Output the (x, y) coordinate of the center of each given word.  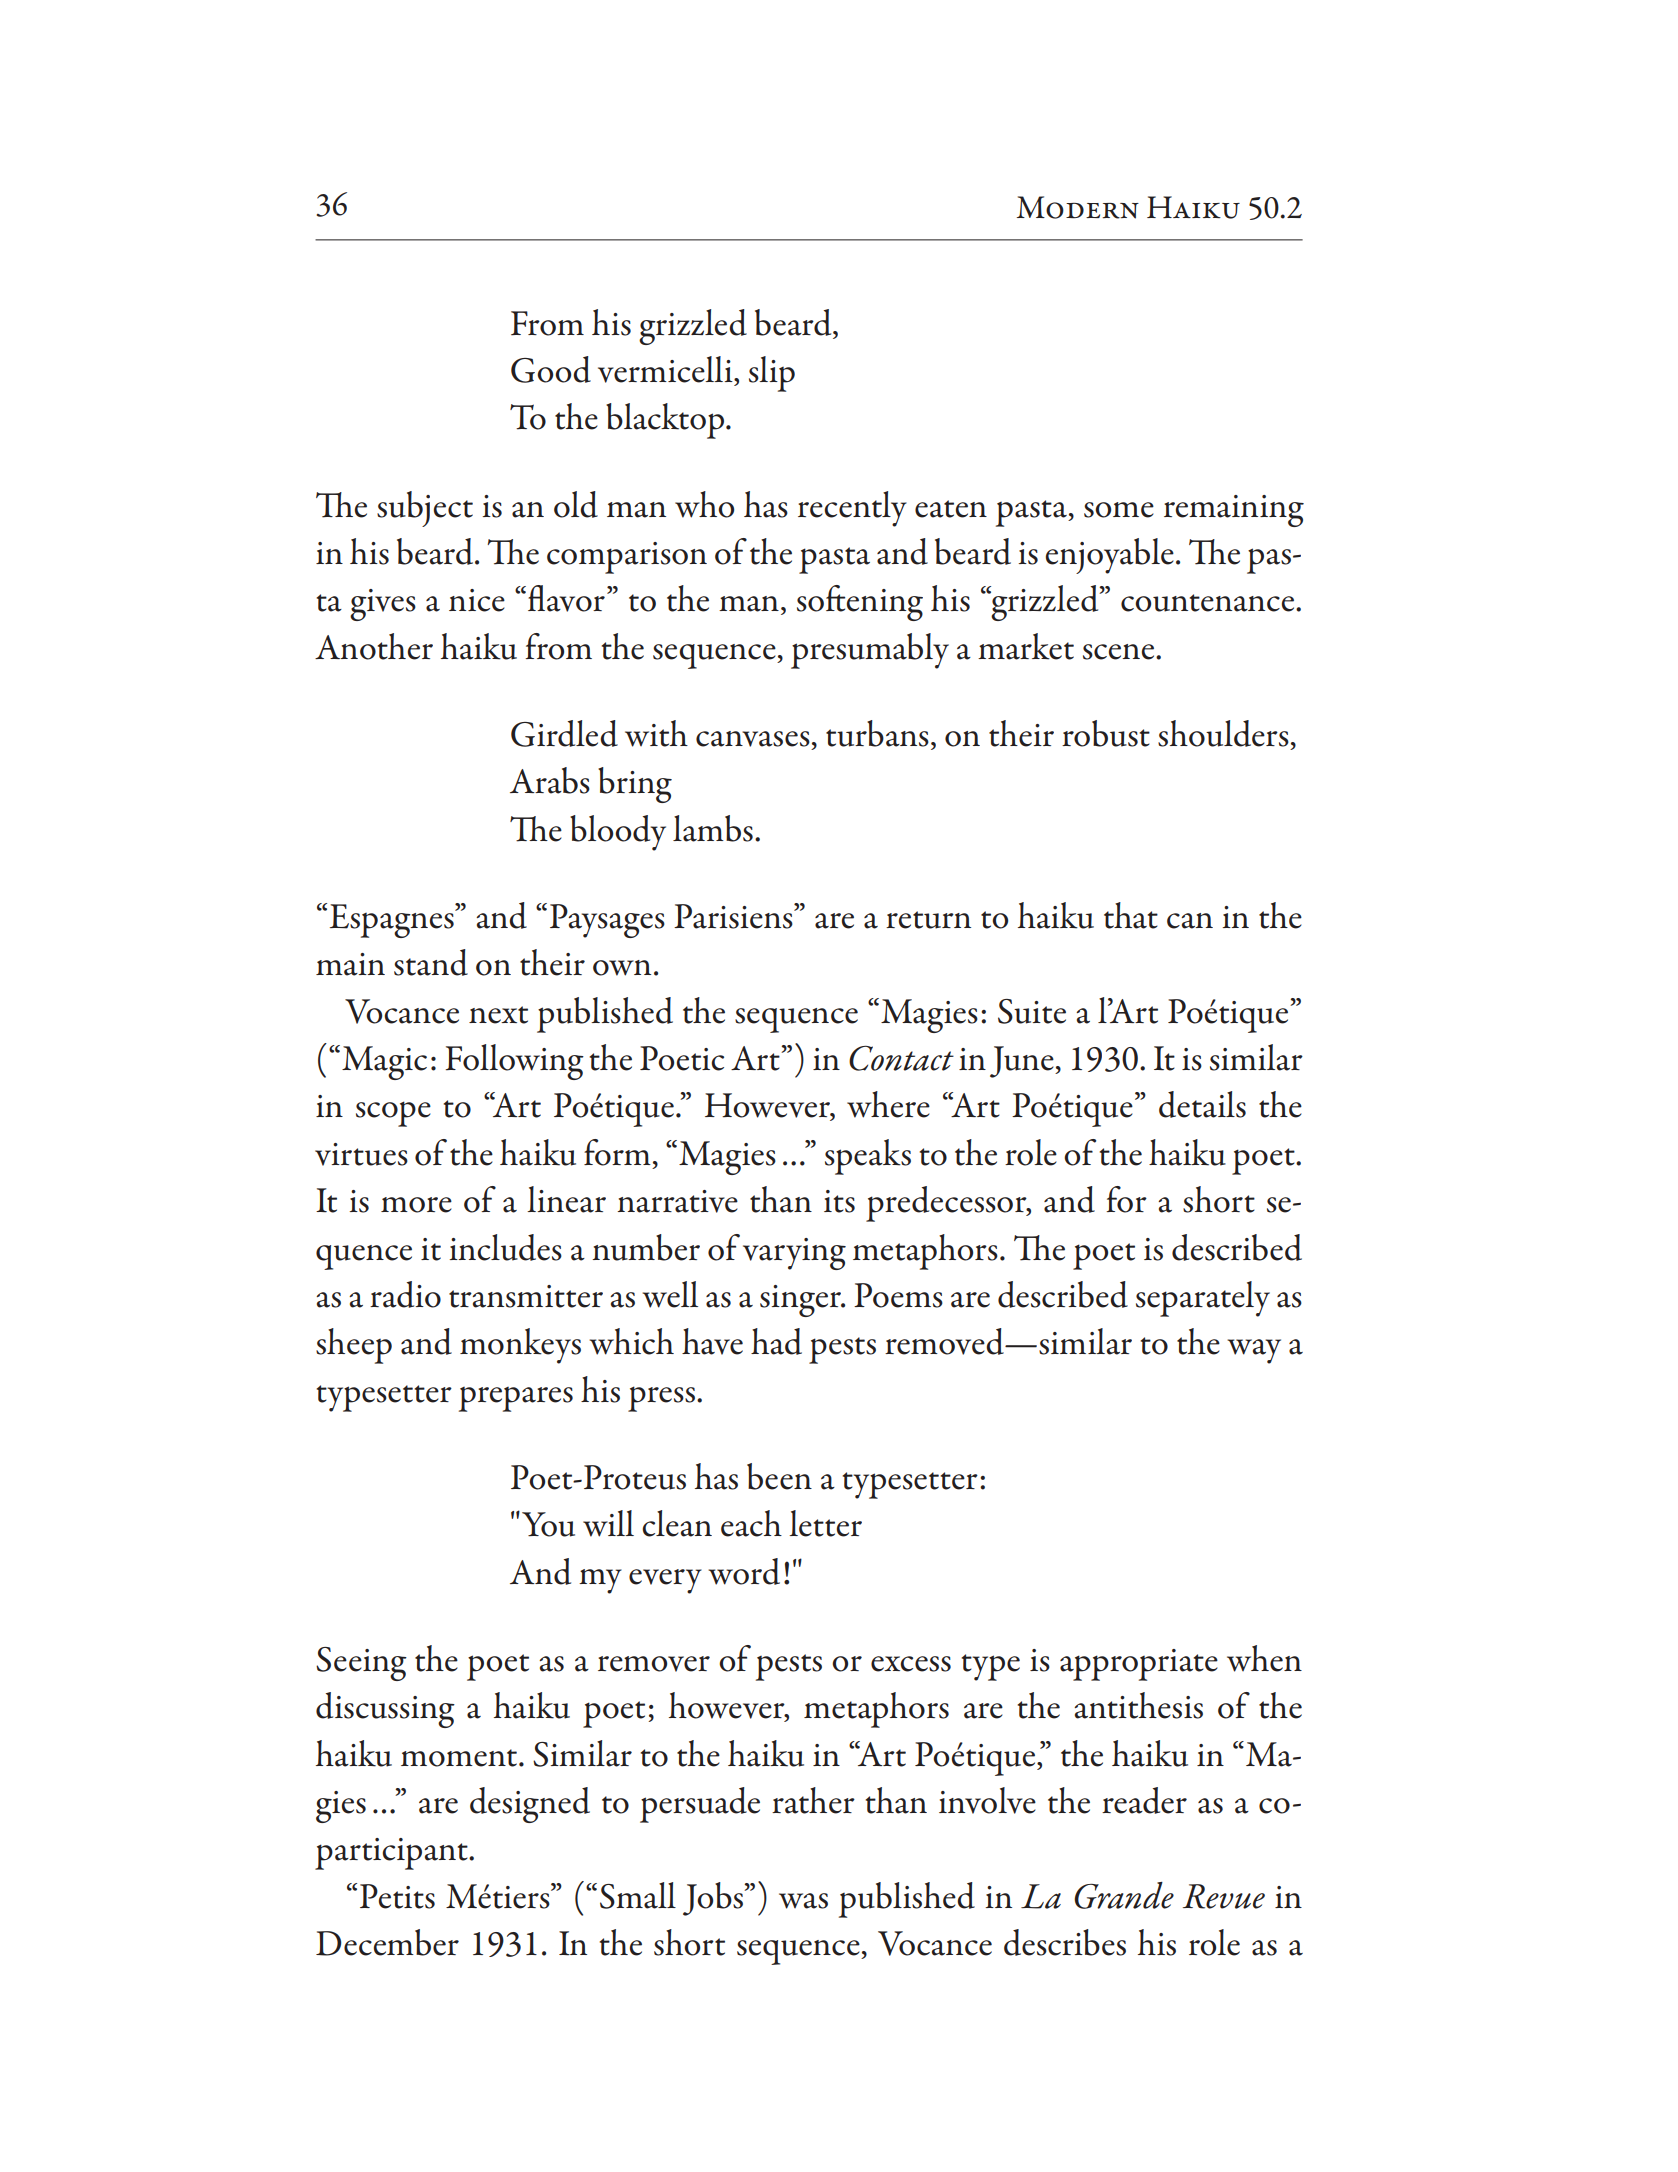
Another (374, 646)
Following (515, 1062)
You (548, 1524)
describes (1065, 1942)
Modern (1078, 207)
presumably (870, 651)
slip (772, 374)
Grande (1124, 1895)
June (1023, 1062)
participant (392, 1854)
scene (1120, 652)
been (779, 1476)
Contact (901, 1058)
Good (551, 369)
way (1254, 1351)
